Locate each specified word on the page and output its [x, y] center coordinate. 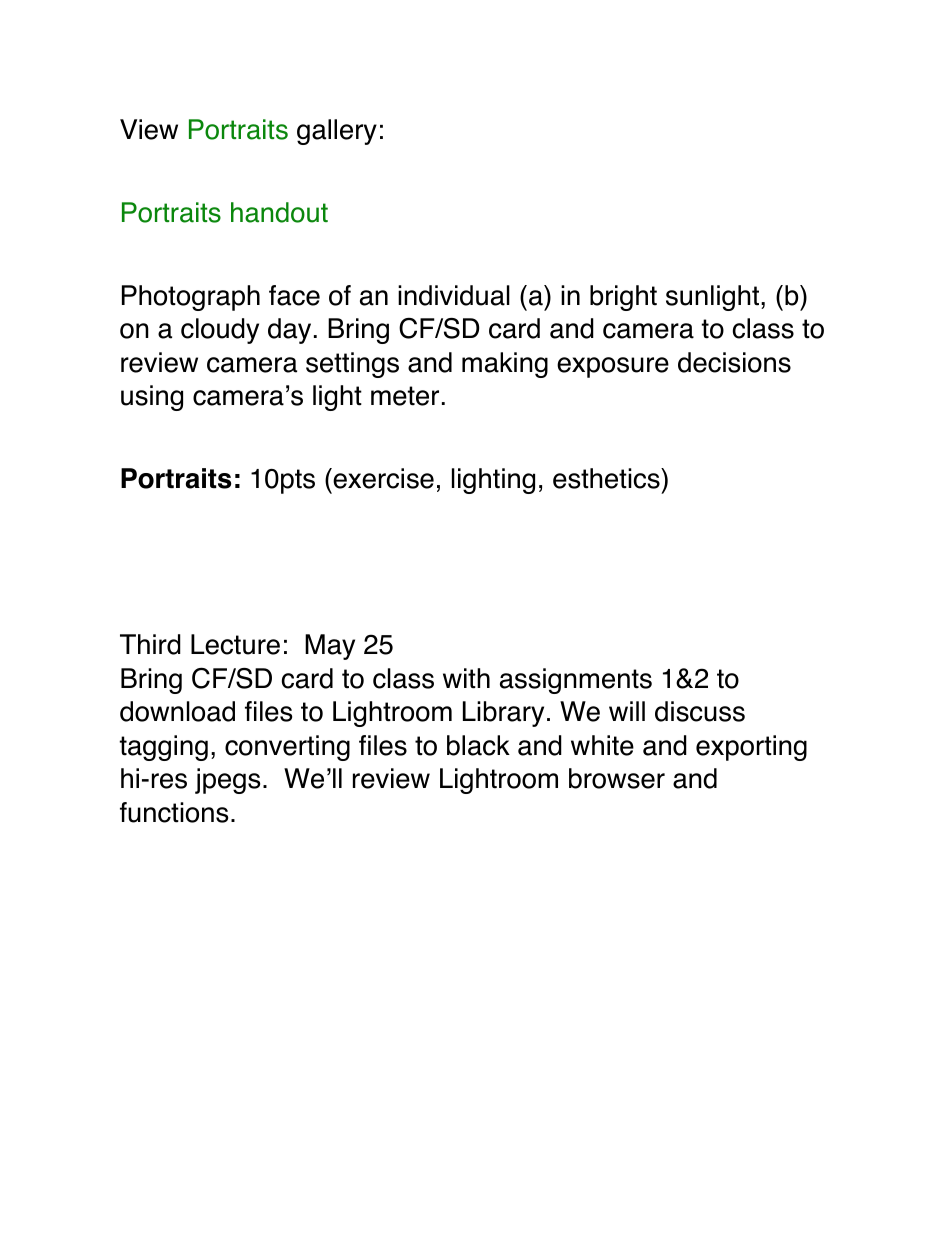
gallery [337, 132]
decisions [734, 362]
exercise [382, 478]
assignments [576, 681]
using [152, 398]
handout [279, 212]
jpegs [227, 781]
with [466, 678]
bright [623, 298]
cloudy [220, 331]
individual [454, 295]
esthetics [607, 478]
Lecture [235, 644]
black [478, 745]
